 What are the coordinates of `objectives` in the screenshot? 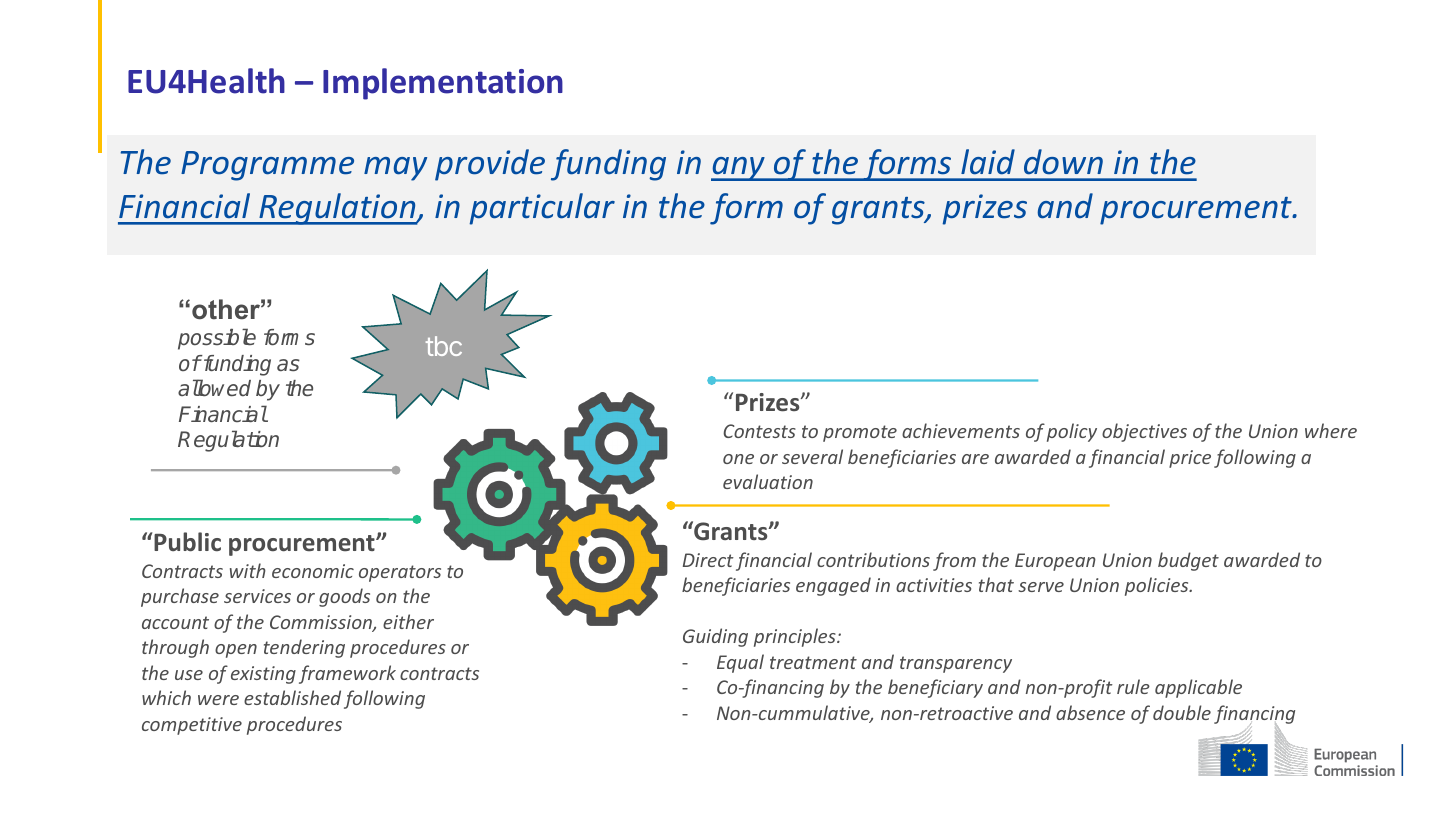 It's located at (1144, 432).
